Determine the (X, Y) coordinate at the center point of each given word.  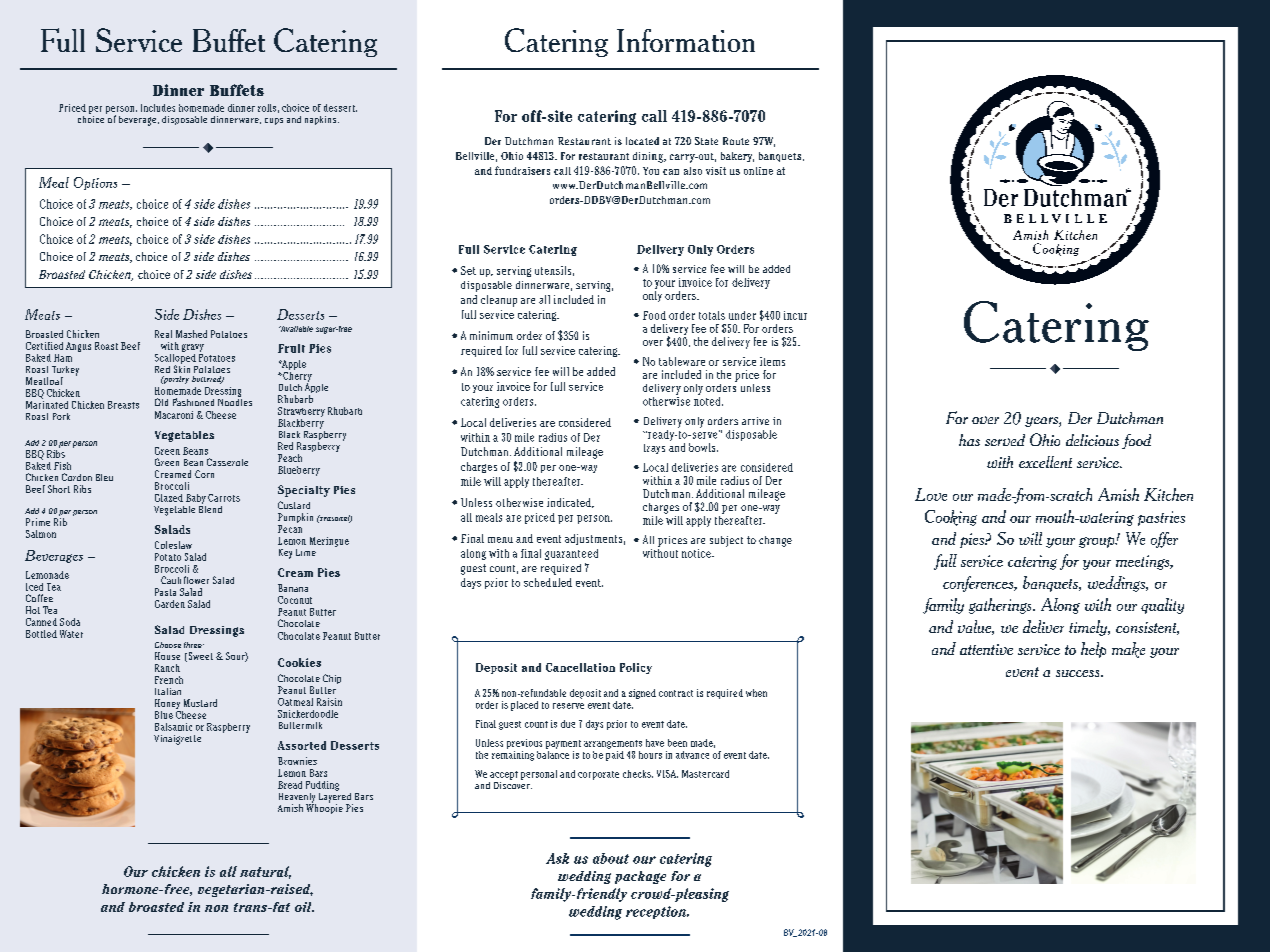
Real (163, 334)
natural (265, 872)
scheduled (548, 582)
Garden (170, 604)
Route (736, 141)
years (1042, 422)
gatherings (1001, 606)
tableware (682, 361)
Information (686, 40)
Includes (158, 108)
